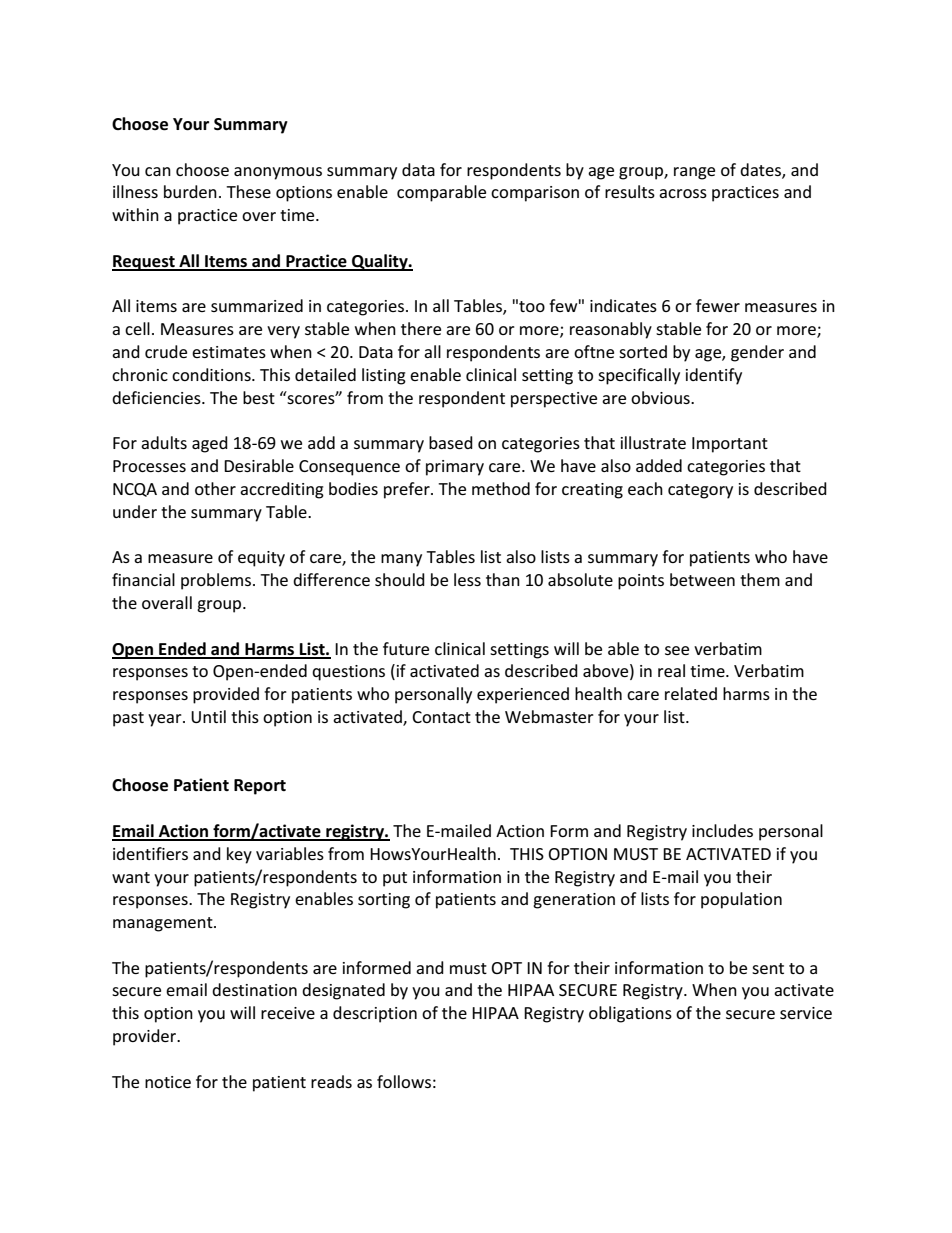 The image size is (952, 1233). I want to click on aged, so click(210, 444).
